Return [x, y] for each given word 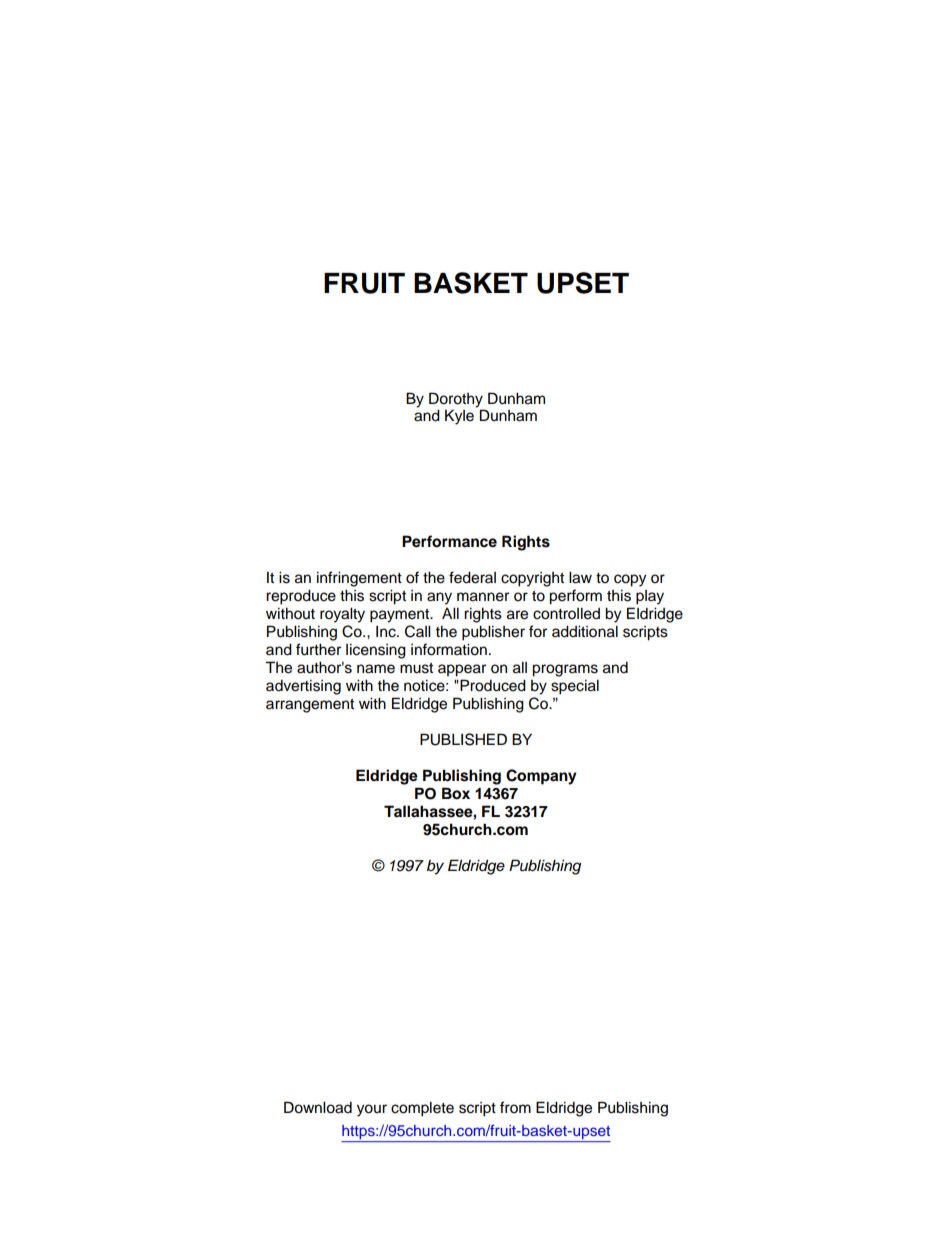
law [580, 577]
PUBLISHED [463, 739]
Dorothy [456, 400]
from [515, 1107]
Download [318, 1107]
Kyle [459, 417]
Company [541, 777]
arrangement [310, 706]
